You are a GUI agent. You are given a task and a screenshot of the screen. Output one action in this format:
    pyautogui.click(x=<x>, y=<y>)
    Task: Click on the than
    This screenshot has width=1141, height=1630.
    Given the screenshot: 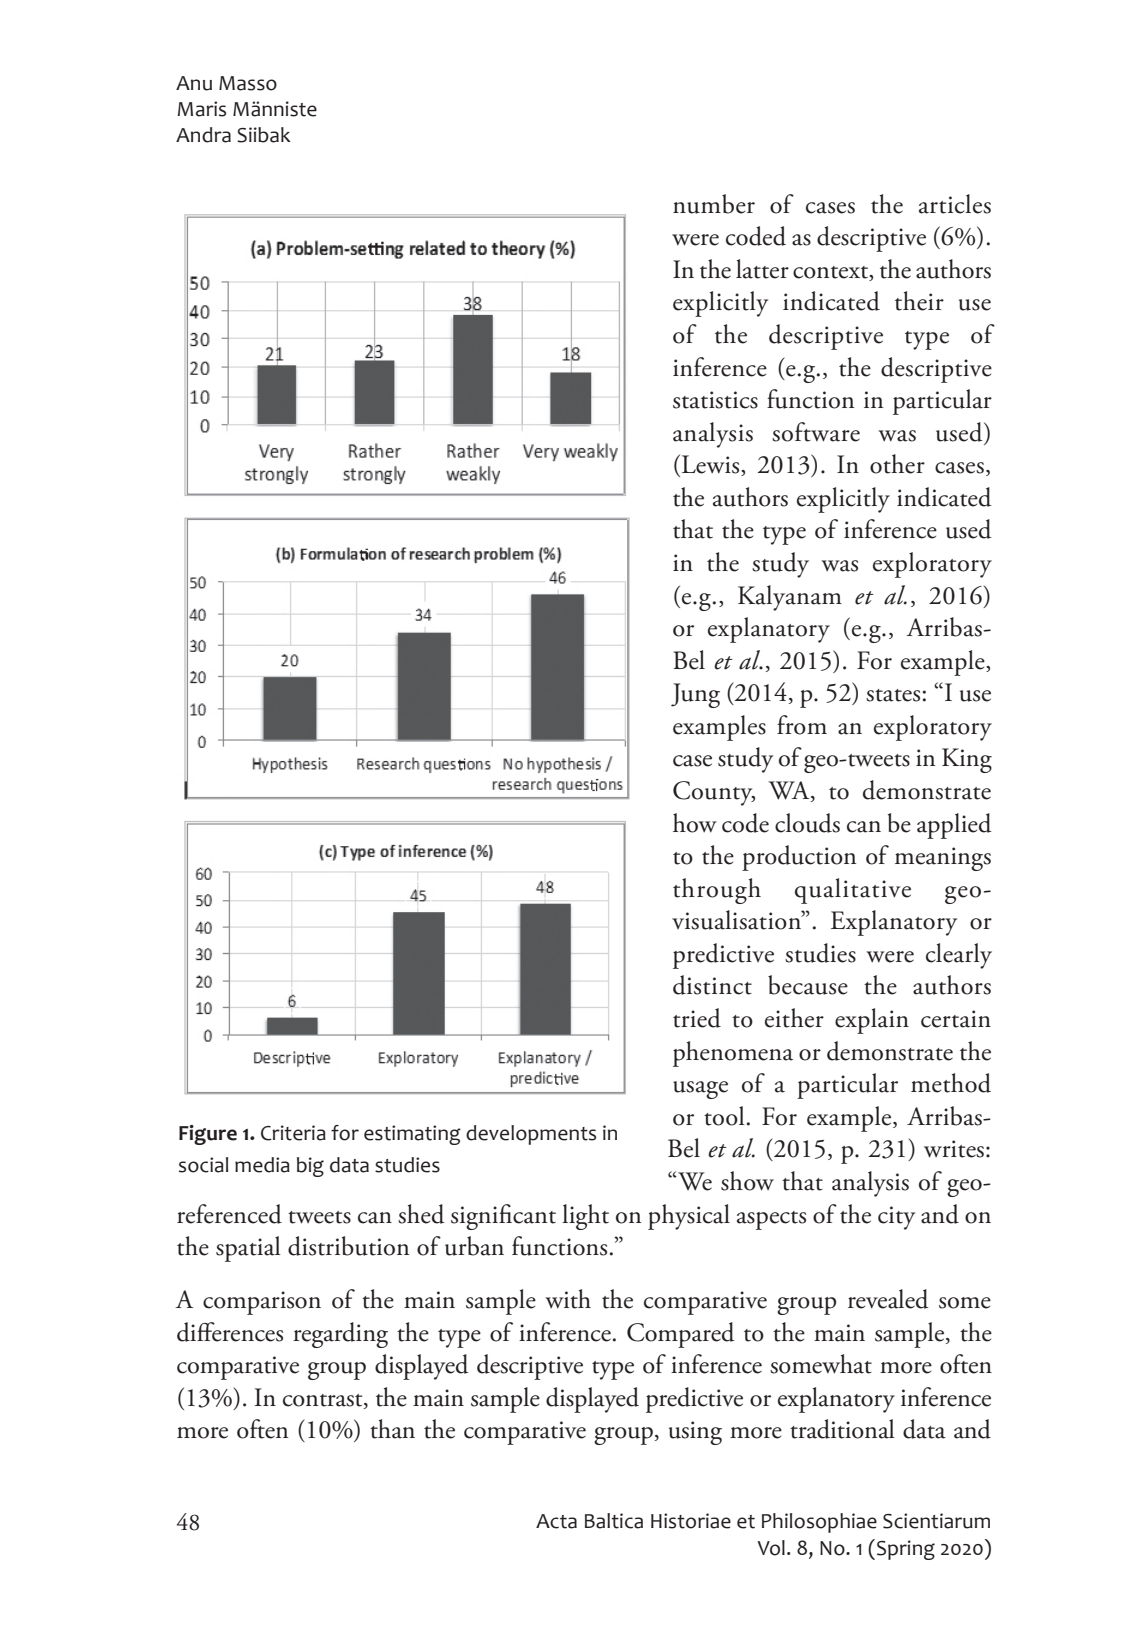 What is the action you would take?
    pyautogui.click(x=392, y=1429)
